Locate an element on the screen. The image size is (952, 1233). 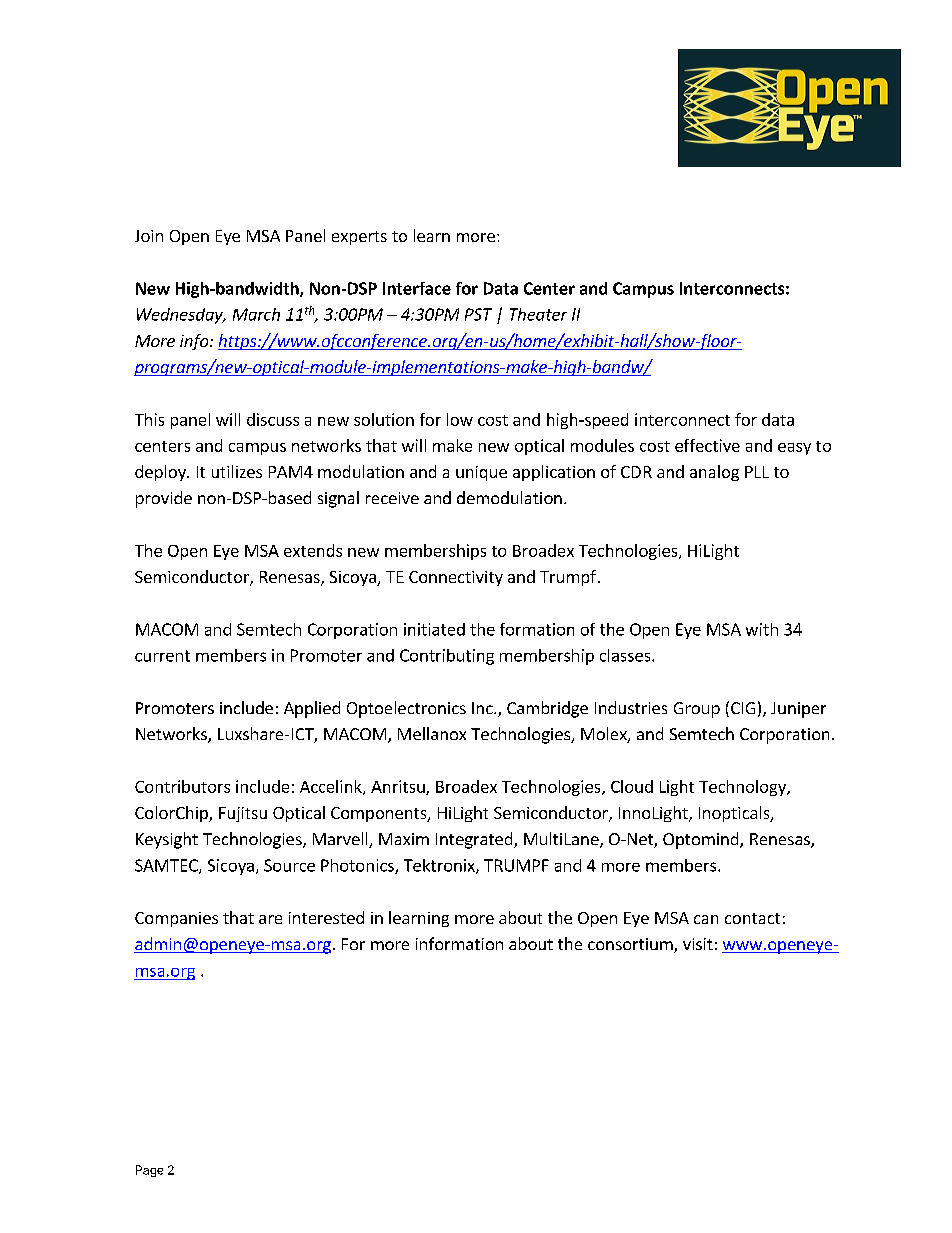
Integrated is located at coordinates (475, 840).
